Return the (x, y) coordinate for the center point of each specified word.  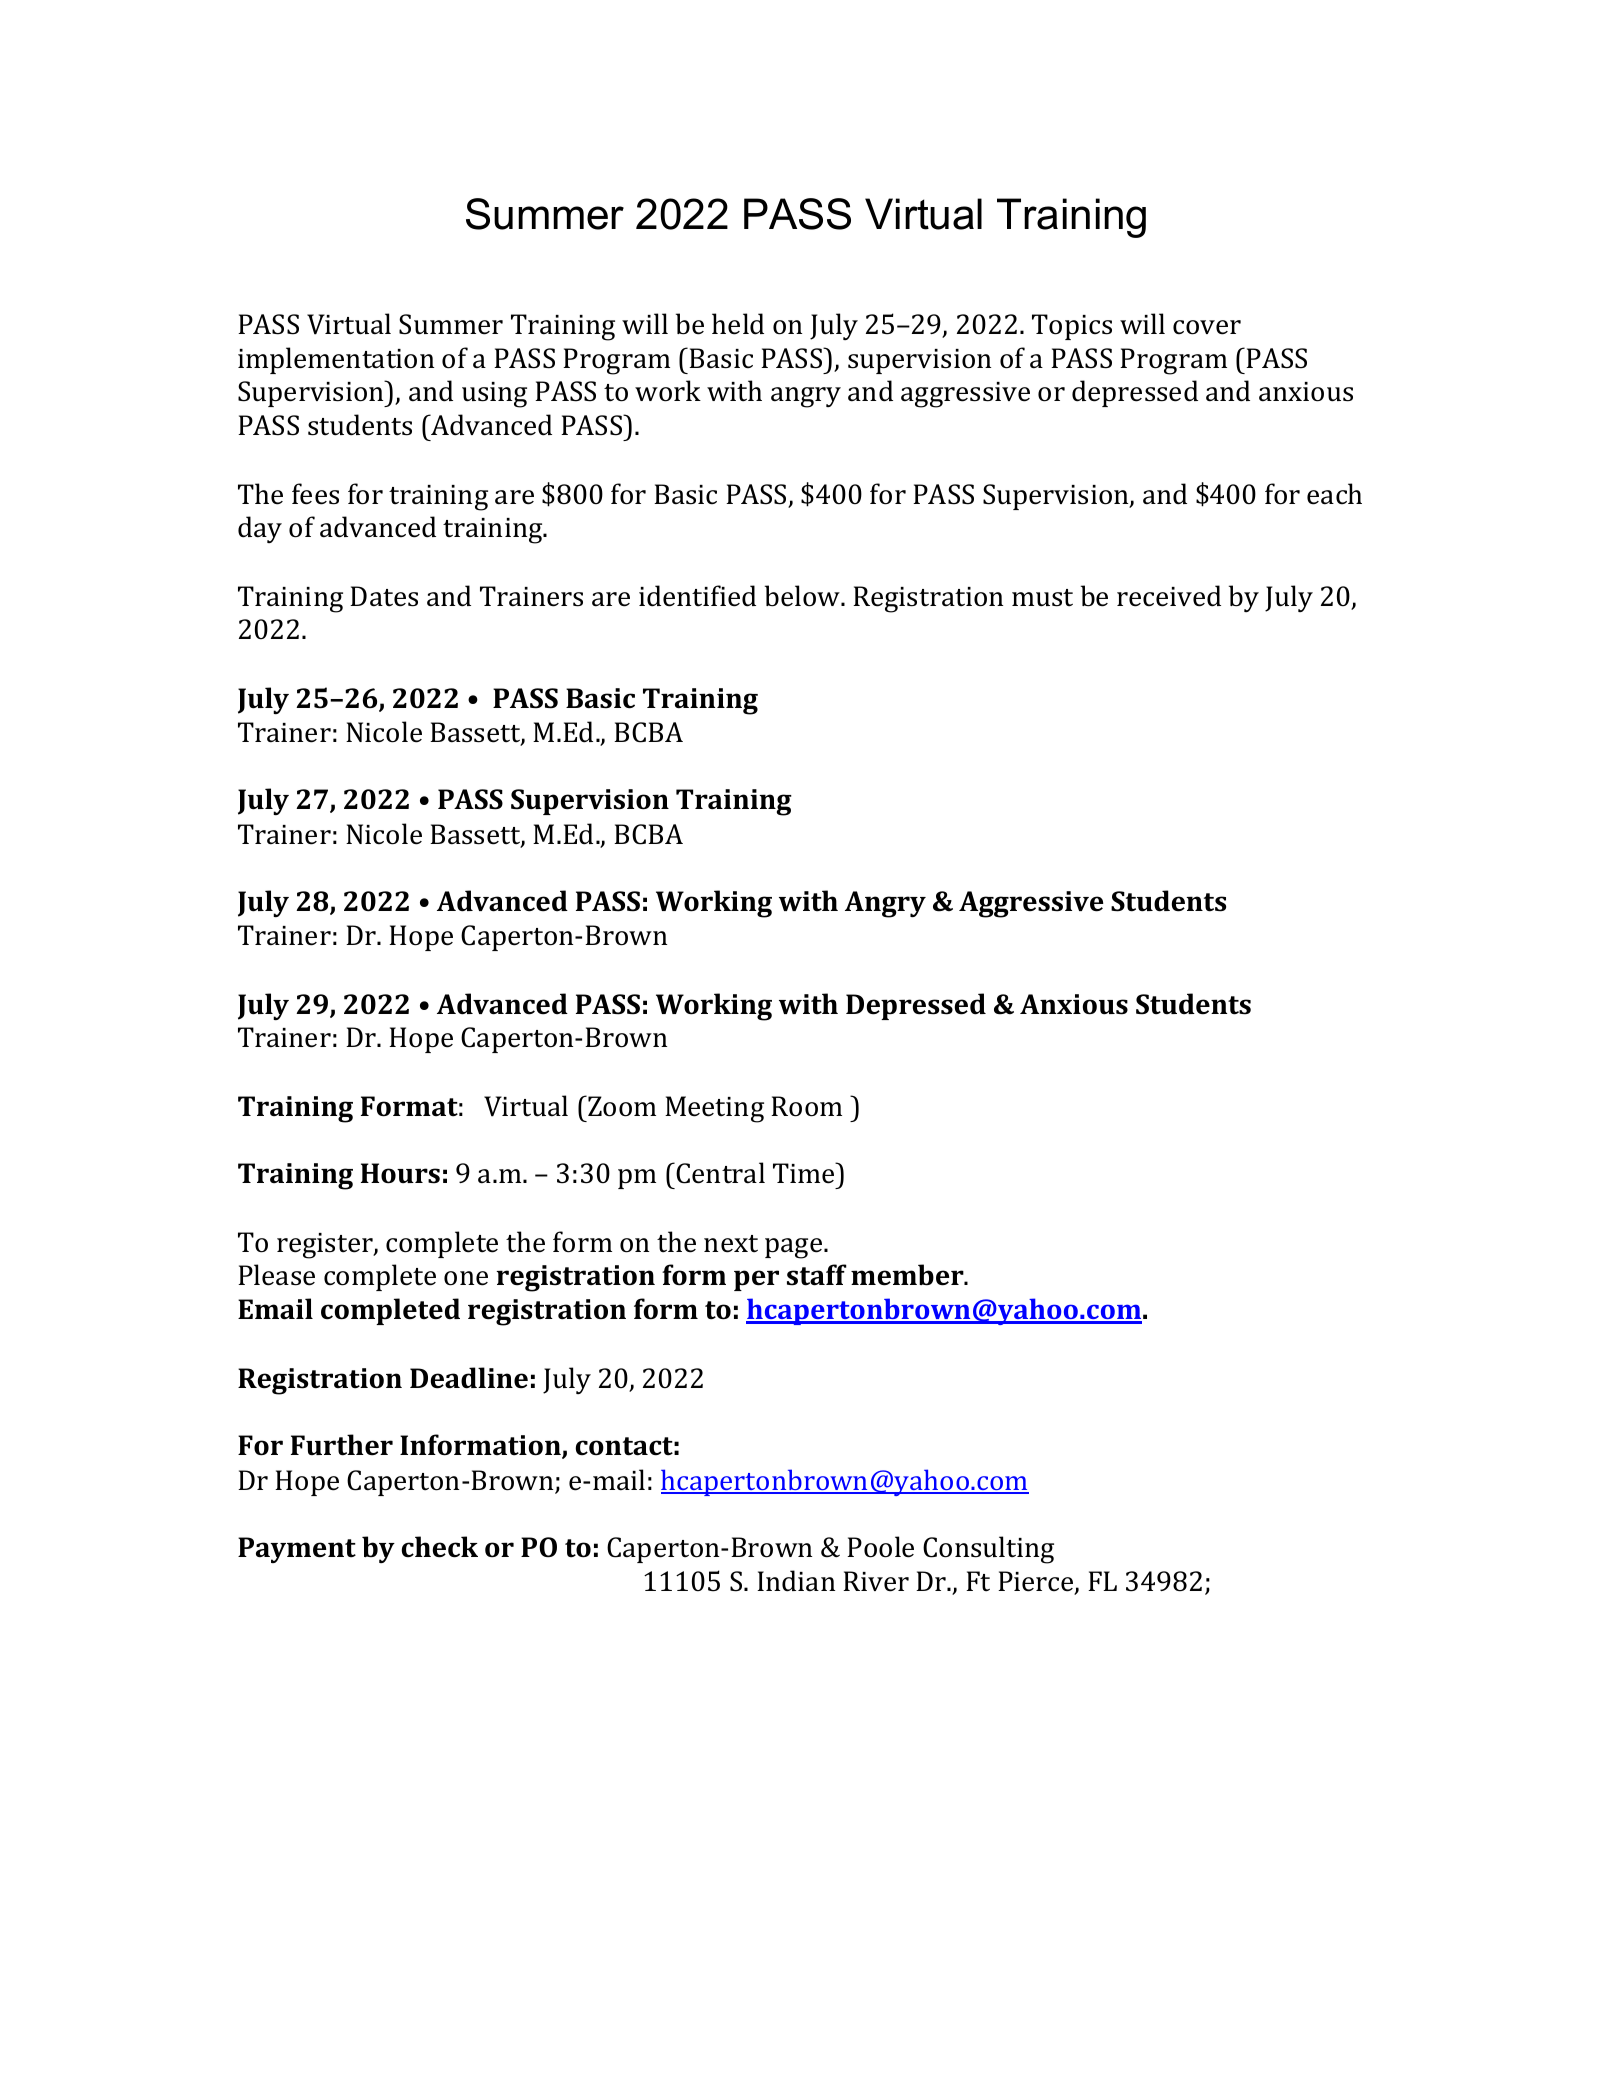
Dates (384, 596)
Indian (796, 1581)
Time (805, 1173)
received (1169, 596)
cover (1207, 327)
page (795, 1248)
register (326, 1246)
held (738, 324)
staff (817, 1275)
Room (806, 1106)
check (439, 1547)
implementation (336, 360)
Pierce (1037, 1583)
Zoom (621, 1106)
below (803, 596)
